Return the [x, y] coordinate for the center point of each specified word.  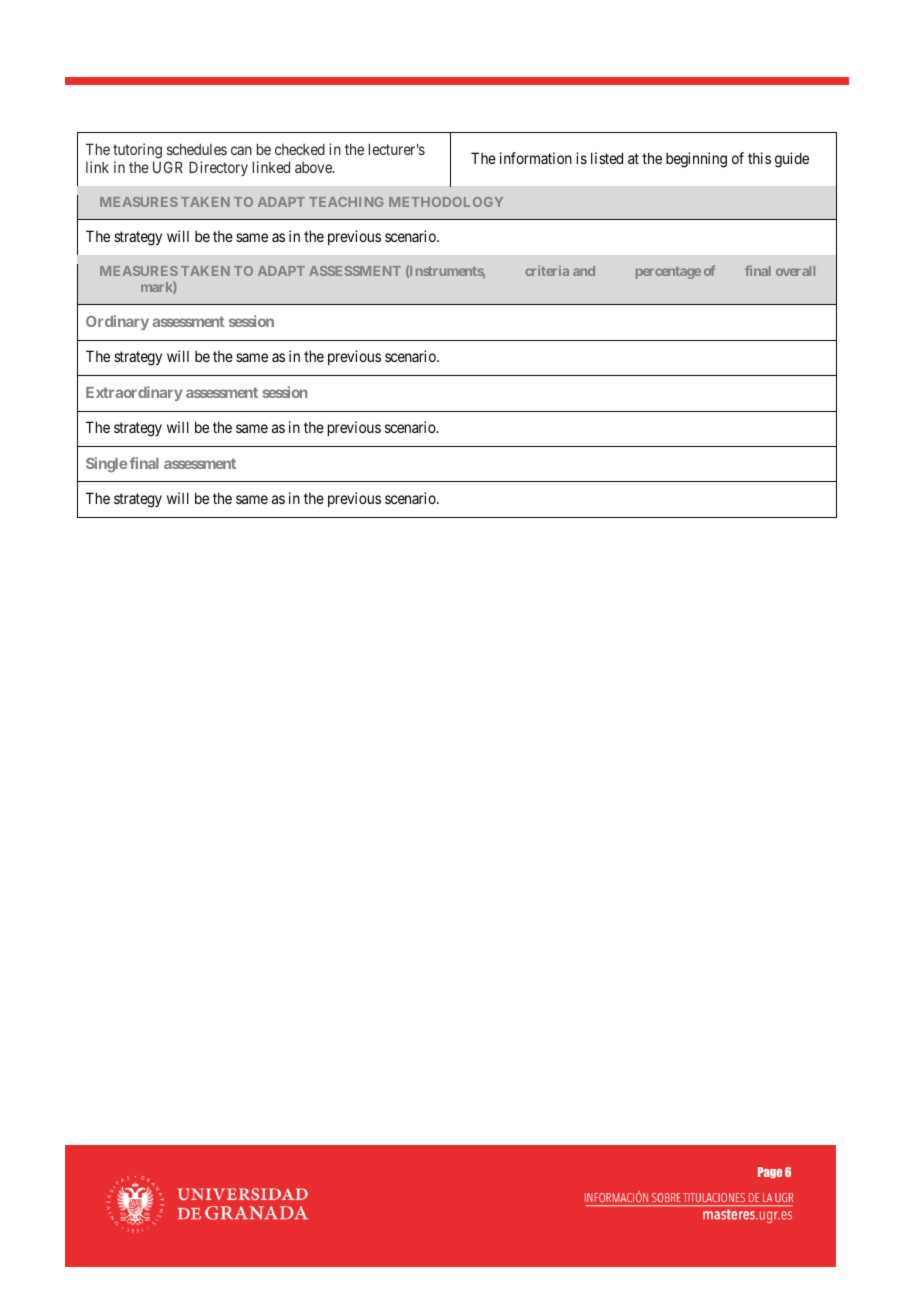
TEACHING [346, 202]
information [536, 158]
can [241, 150]
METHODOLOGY [446, 202]
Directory [218, 168]
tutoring [137, 151]
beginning [696, 160]
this [759, 158]
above [314, 167]
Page [770, 1173]
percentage [668, 273]
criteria [547, 270]
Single [106, 464]
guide [792, 160]
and [584, 271]
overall [795, 271]
